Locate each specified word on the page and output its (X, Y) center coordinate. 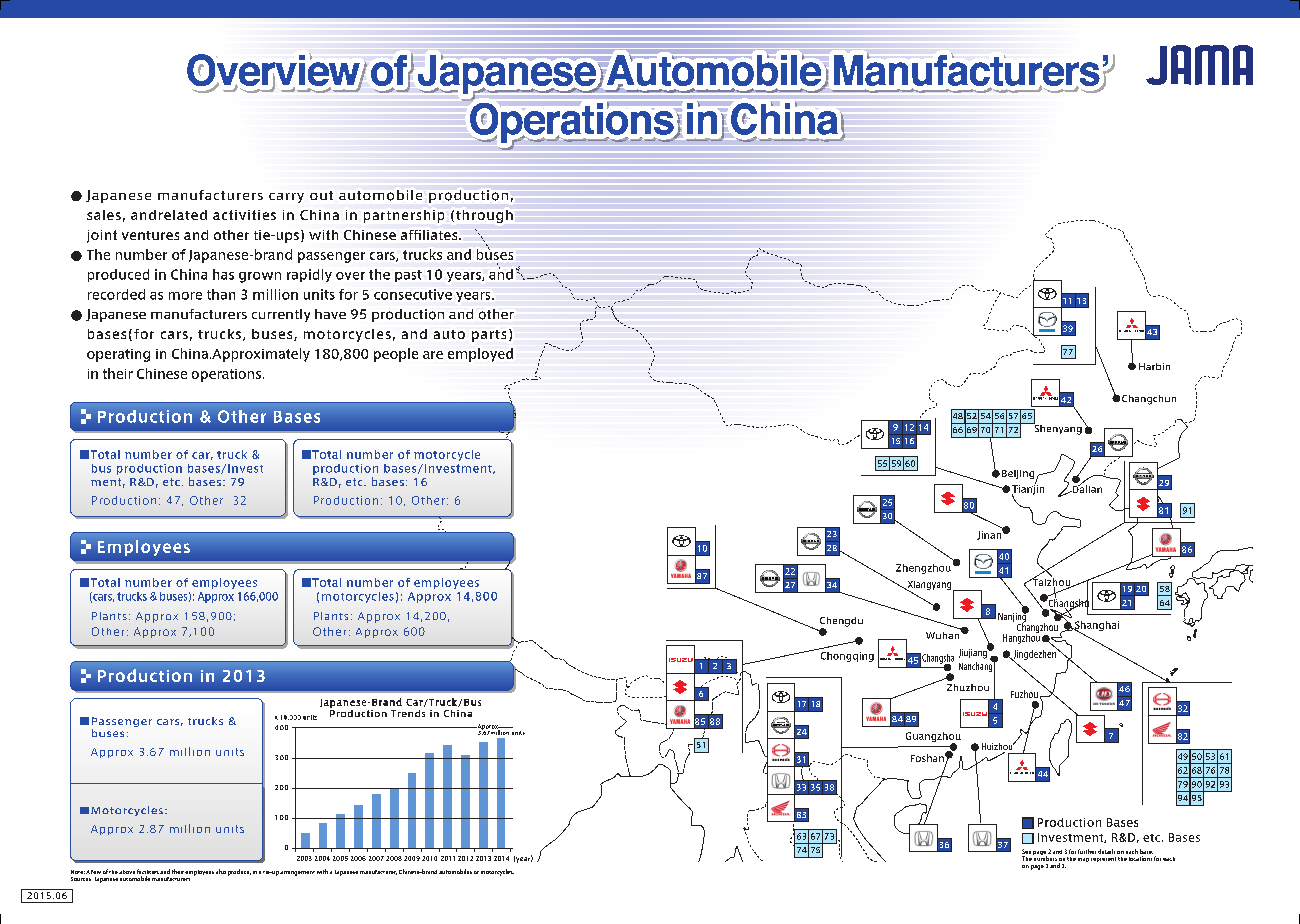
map (1083, 860)
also (221, 871)
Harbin (1154, 366)
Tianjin (1028, 490)
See (1026, 853)
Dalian (1086, 488)
